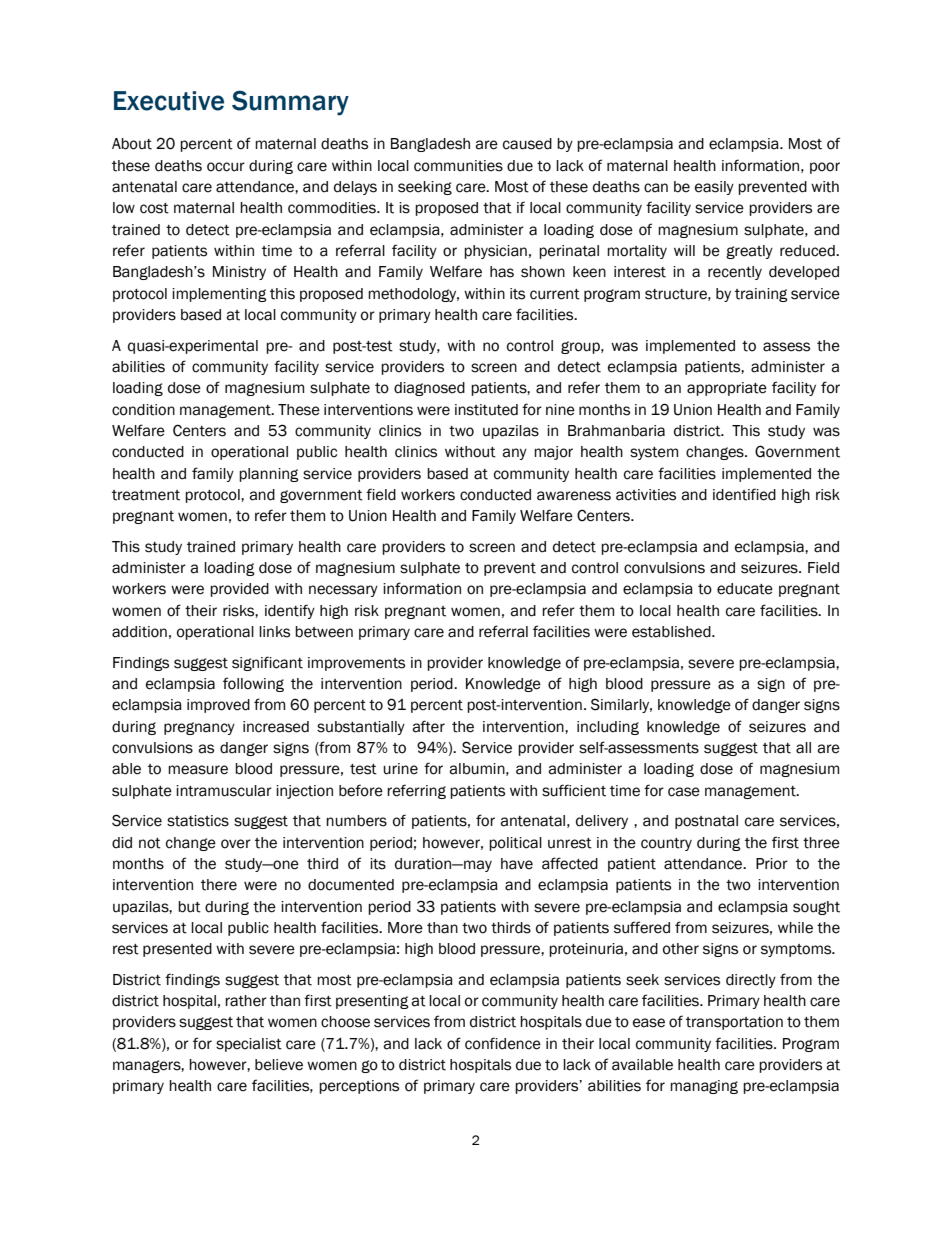 This screenshot has width=952, height=1233. What do you see at coordinates (458, 166) in the screenshot?
I see `communities` at bounding box center [458, 166].
